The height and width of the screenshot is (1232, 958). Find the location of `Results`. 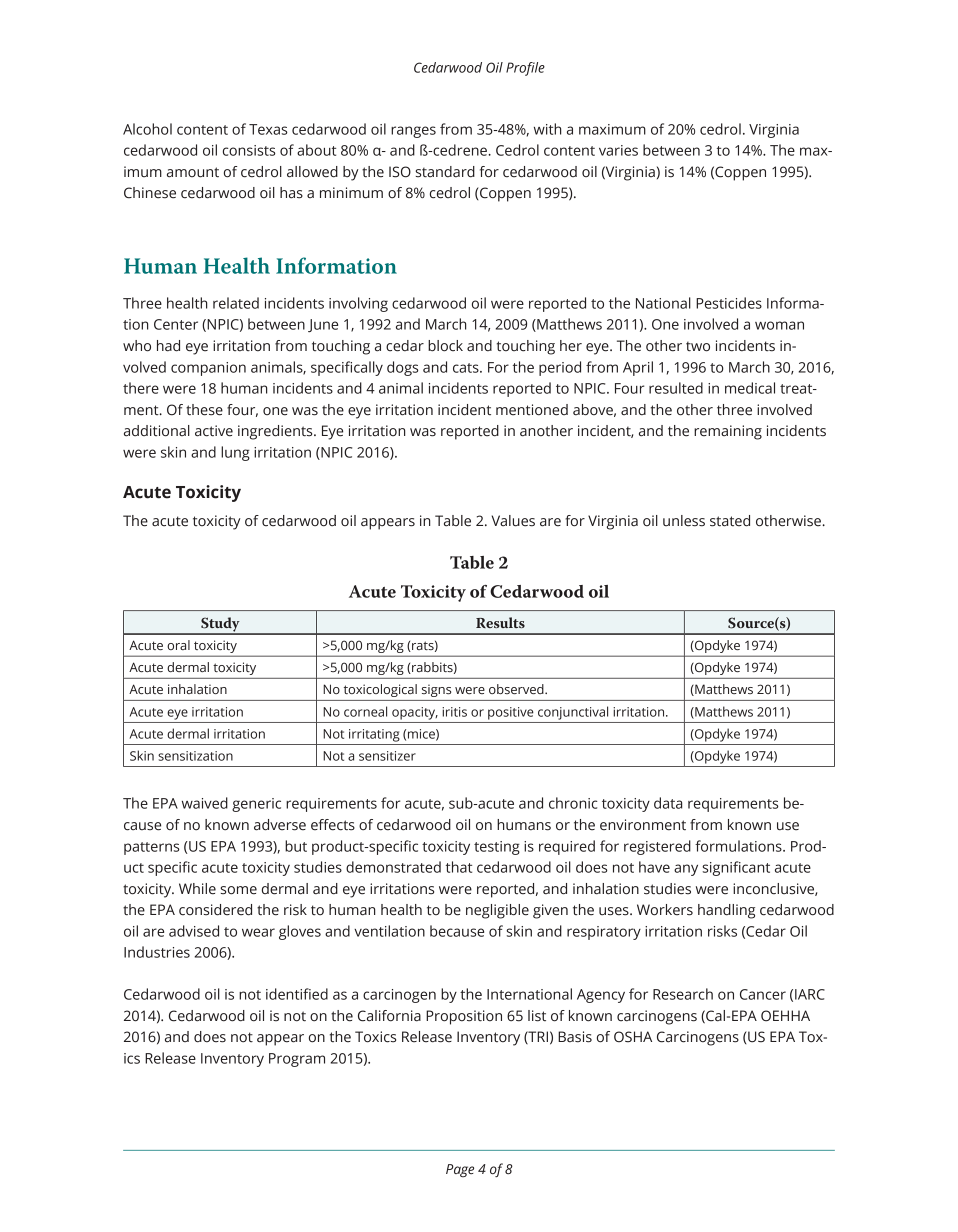

Results is located at coordinates (500, 622).
